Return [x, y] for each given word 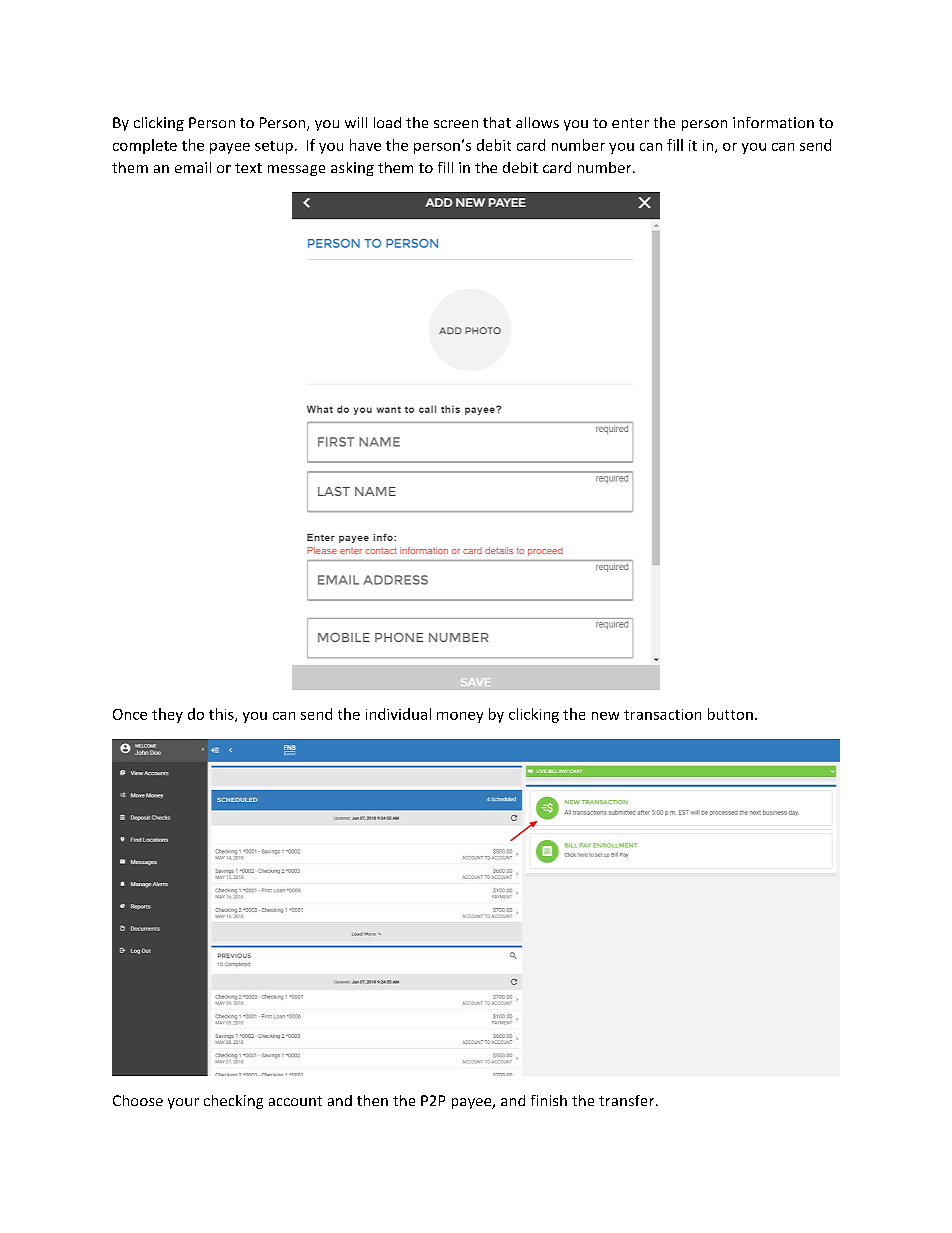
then [372, 1100]
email [193, 167]
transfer [628, 1100]
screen [456, 124]
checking [233, 1102]
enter [630, 123]
